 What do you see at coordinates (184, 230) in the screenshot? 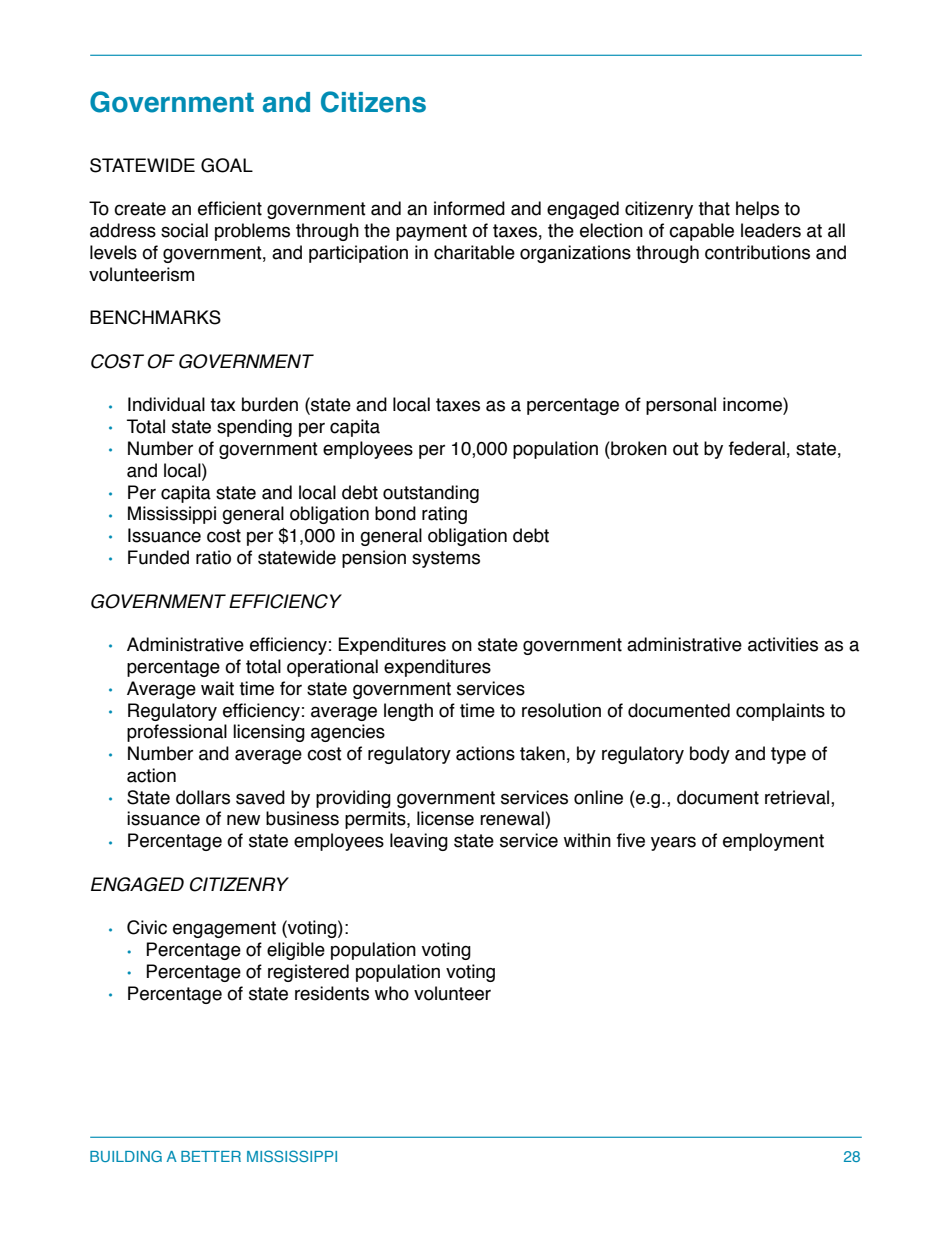
I see `social` at bounding box center [184, 230].
